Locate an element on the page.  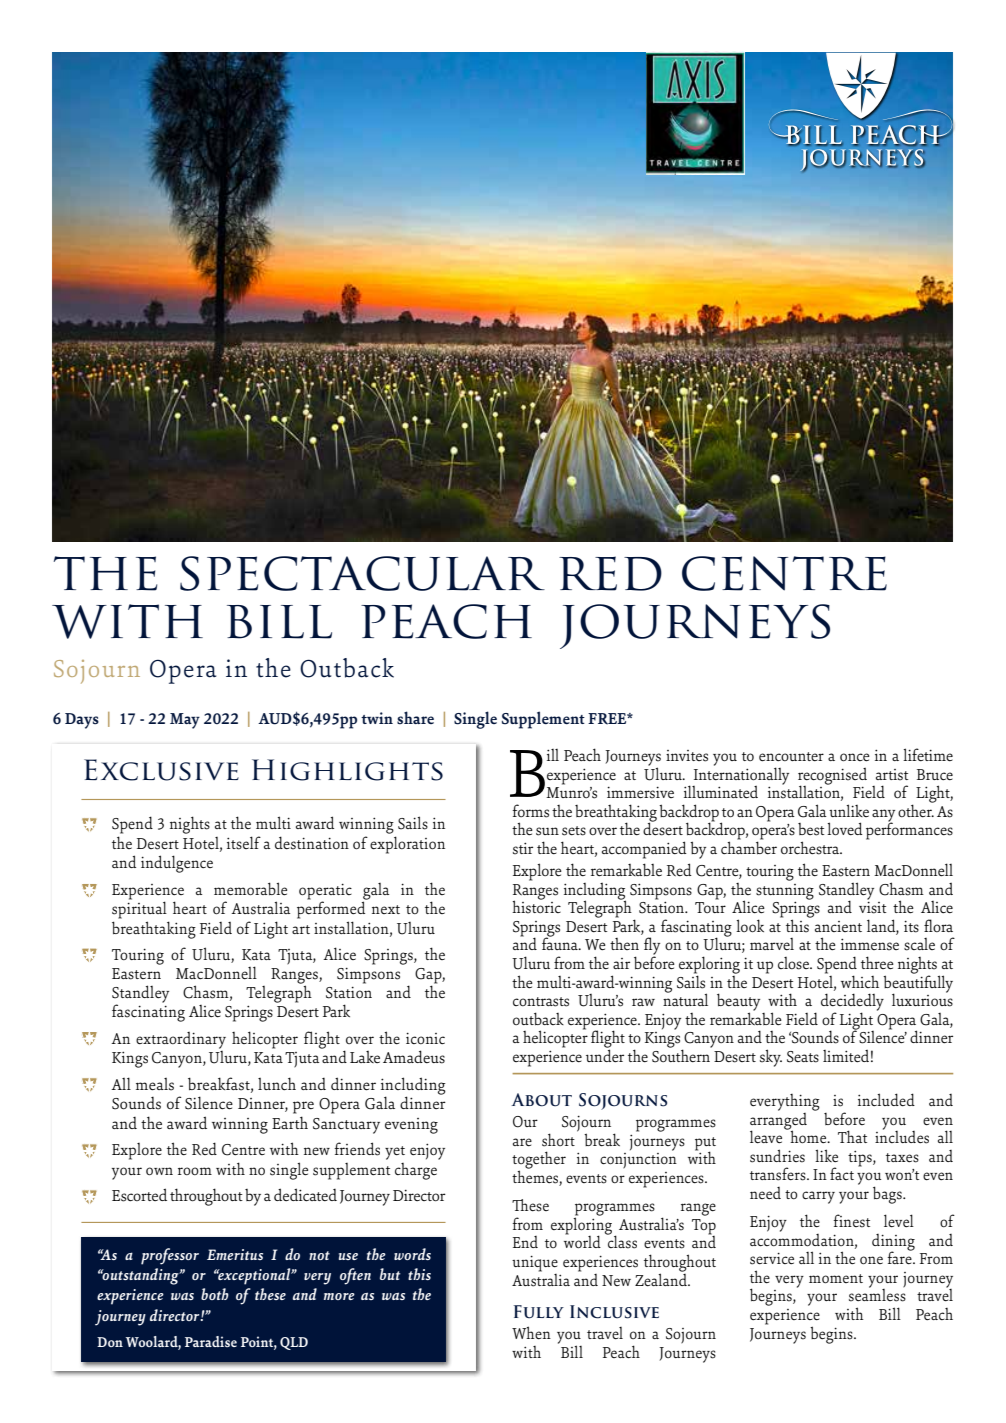
meals is located at coordinates (155, 1084).
